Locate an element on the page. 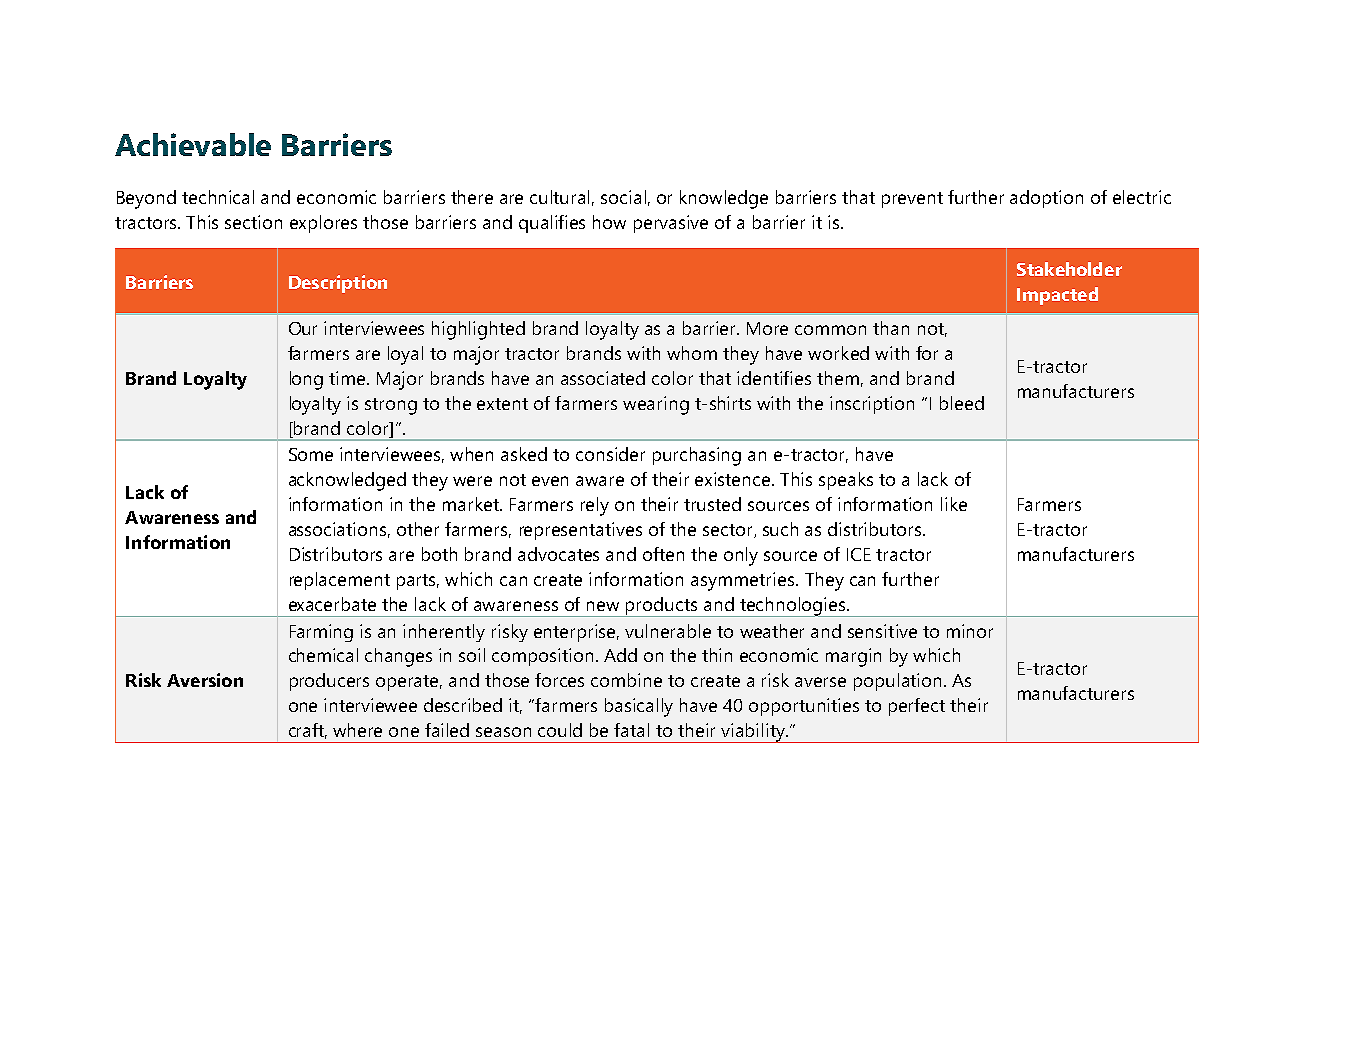  adoption is located at coordinates (1046, 199).
